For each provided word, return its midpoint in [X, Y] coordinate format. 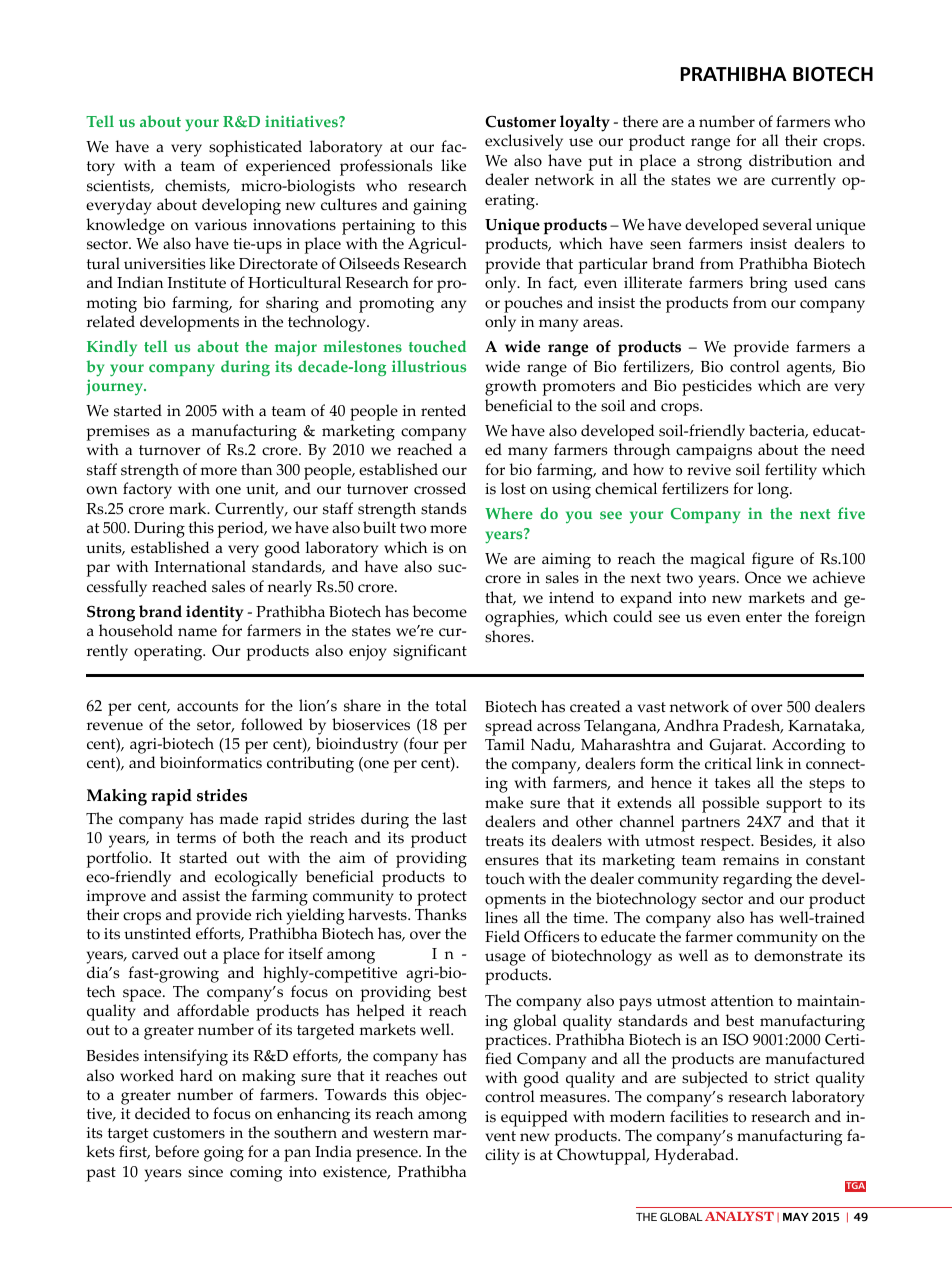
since [205, 1172]
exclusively [524, 142]
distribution [790, 160]
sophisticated [255, 148]
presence [388, 1155]
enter [764, 617]
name [197, 632]
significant [430, 652]
